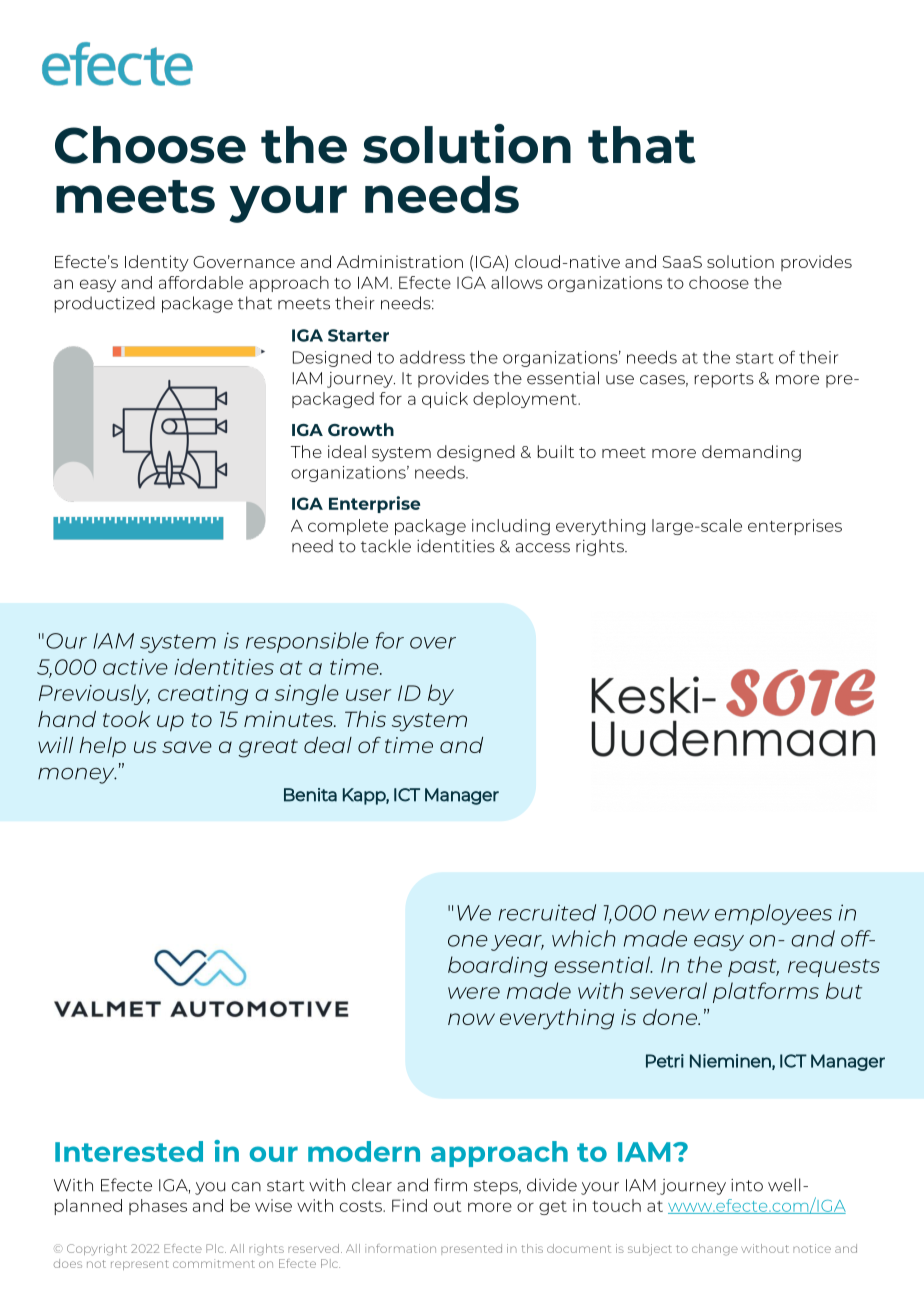 The width and height of the screenshot is (924, 1308). Describe the element at coordinates (517, 943) in the screenshot. I see `year` at that location.
